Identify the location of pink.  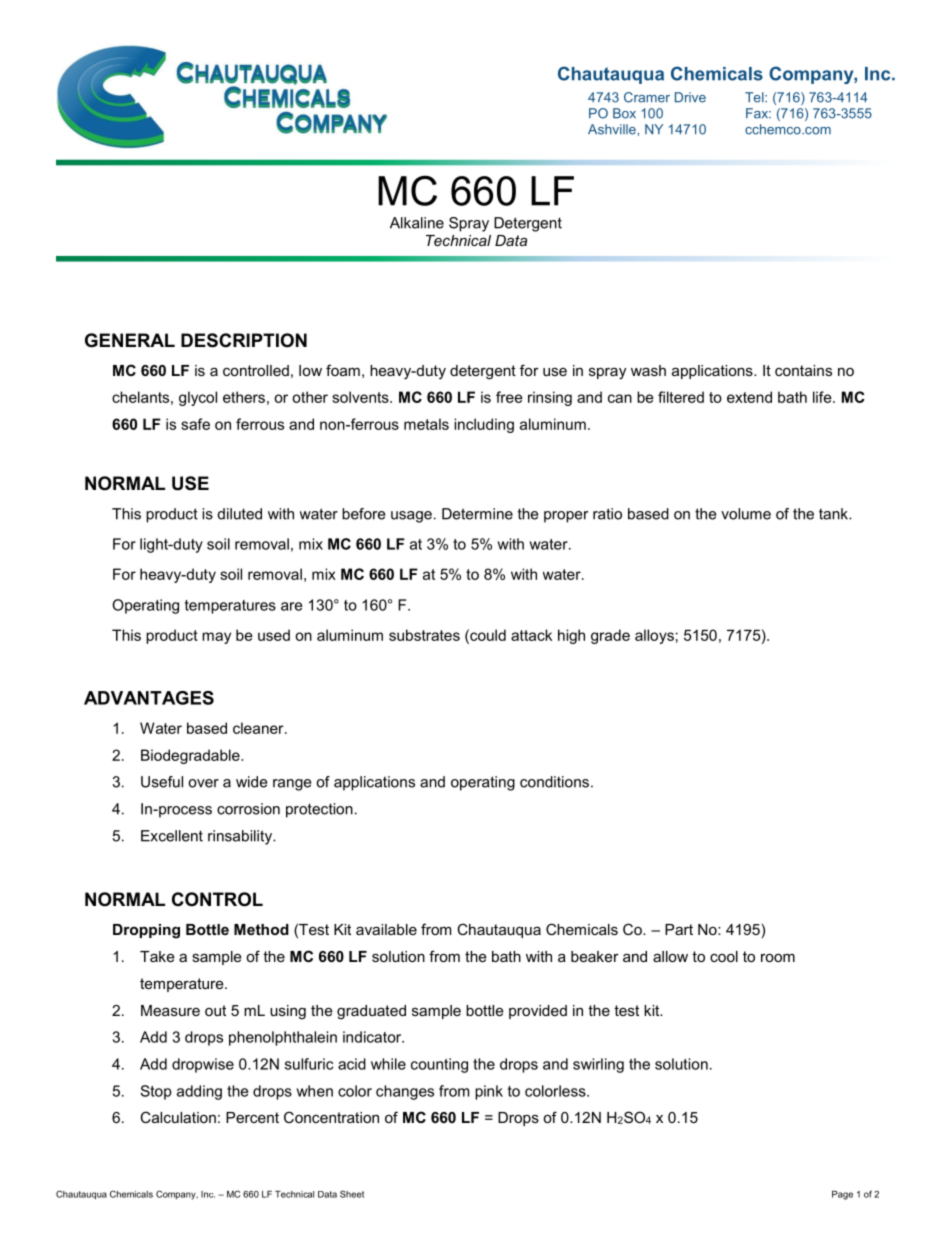
(489, 1092).
